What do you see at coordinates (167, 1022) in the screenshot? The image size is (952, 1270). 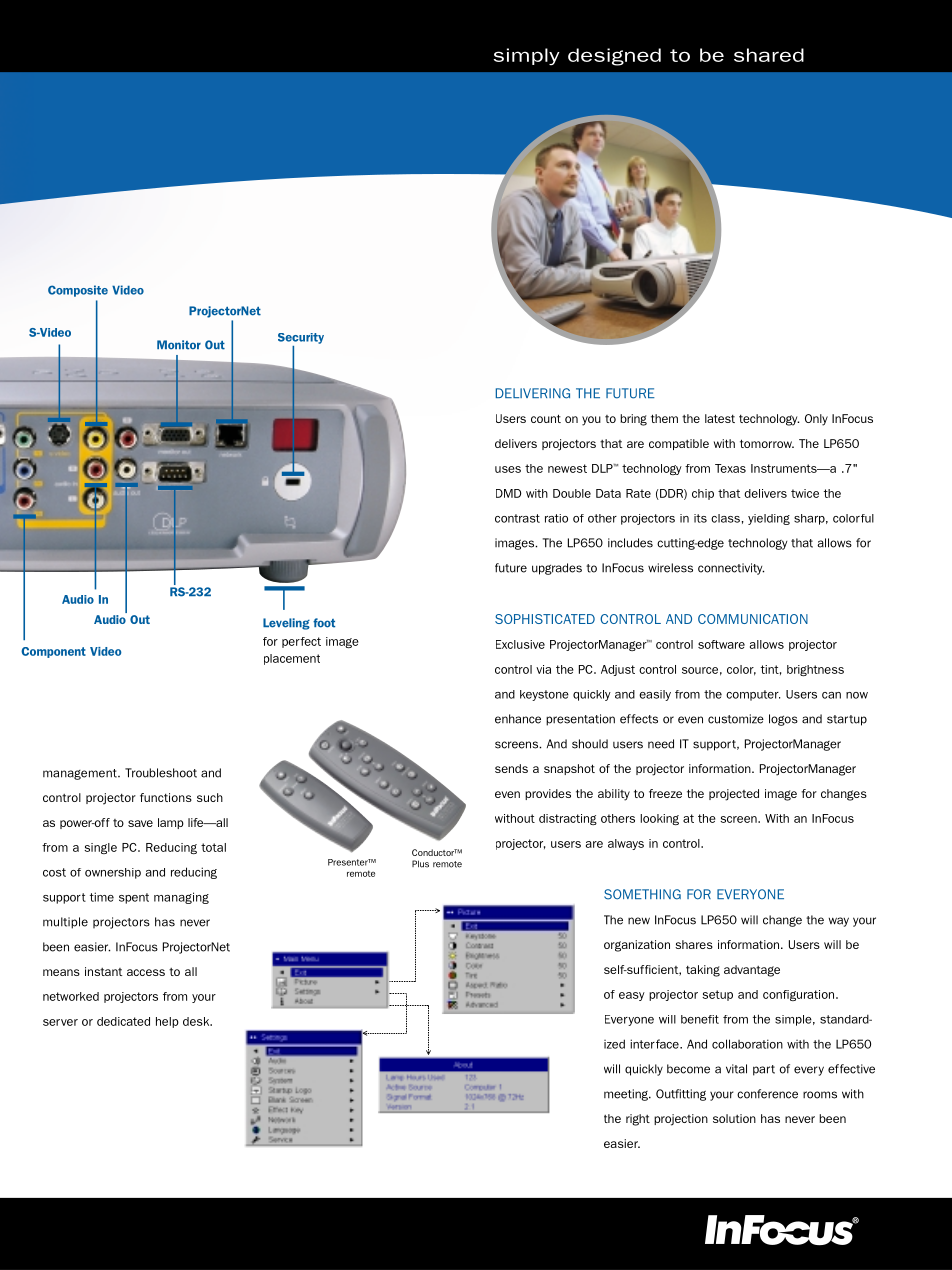 I see `help` at bounding box center [167, 1022].
